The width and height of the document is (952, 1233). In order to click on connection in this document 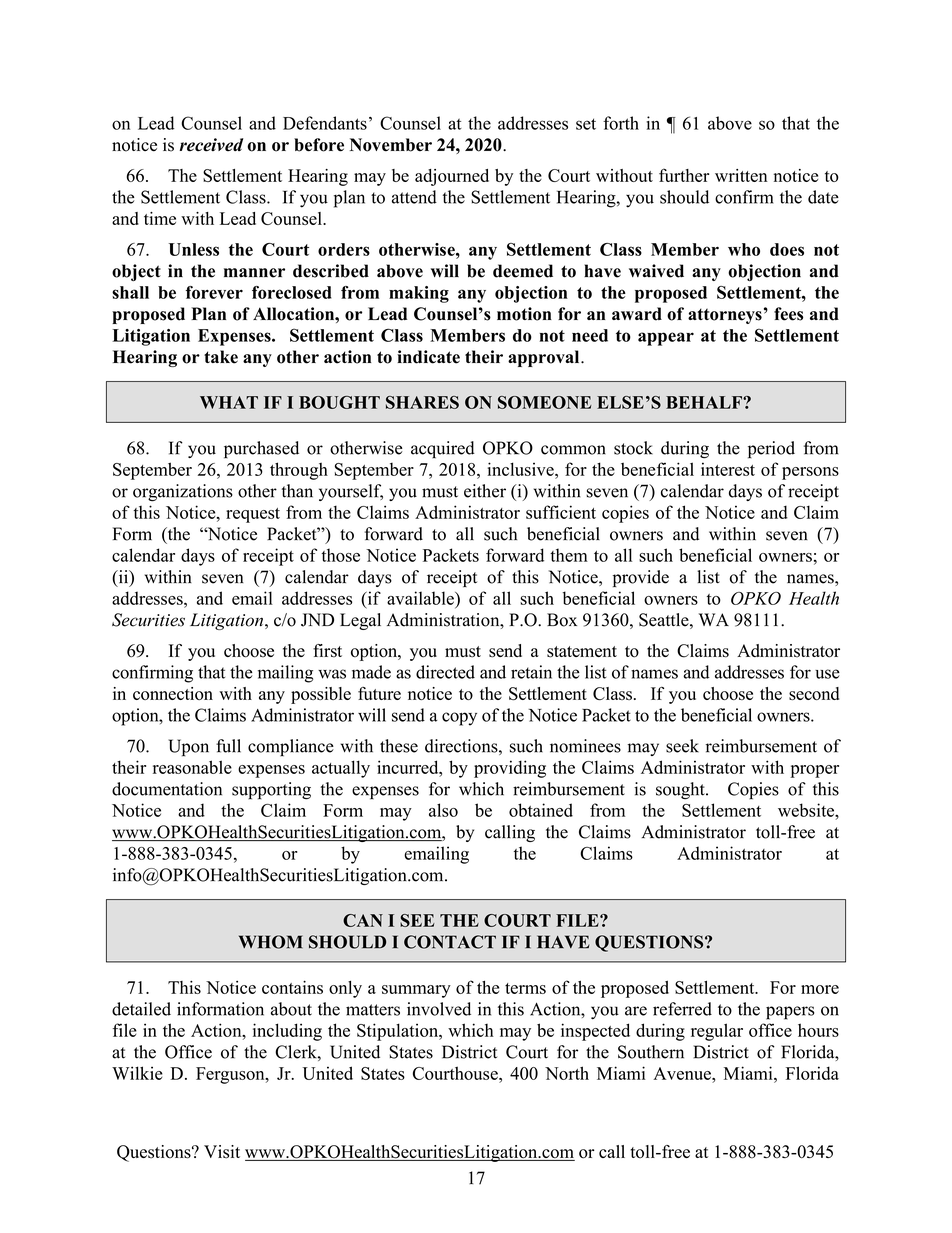, I will do `click(173, 693)`.
